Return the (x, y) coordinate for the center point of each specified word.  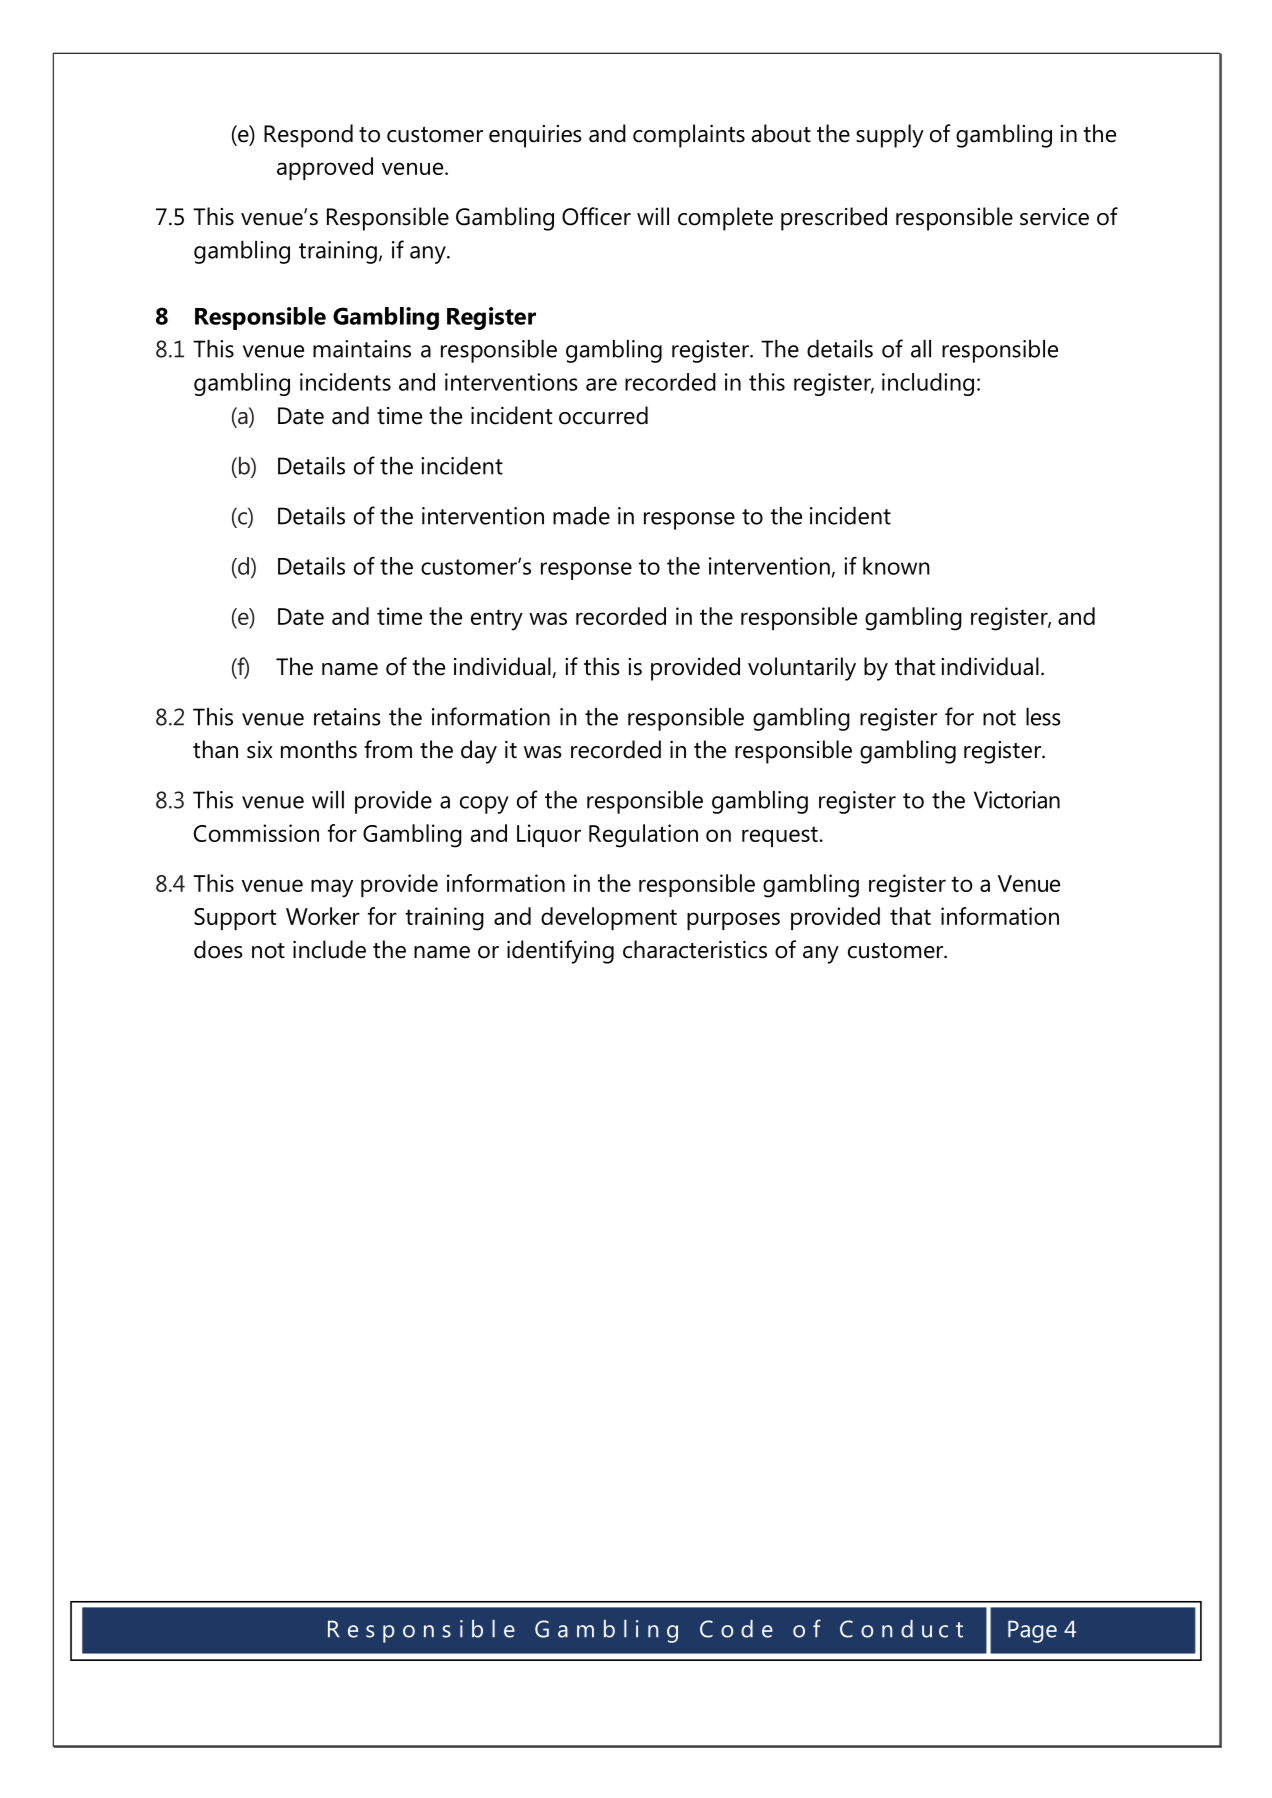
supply (890, 136)
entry (497, 620)
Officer (596, 216)
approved (325, 168)
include (329, 949)
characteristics (695, 949)
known (896, 566)
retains (347, 717)
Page (1032, 1631)
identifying (560, 952)
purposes (733, 921)
